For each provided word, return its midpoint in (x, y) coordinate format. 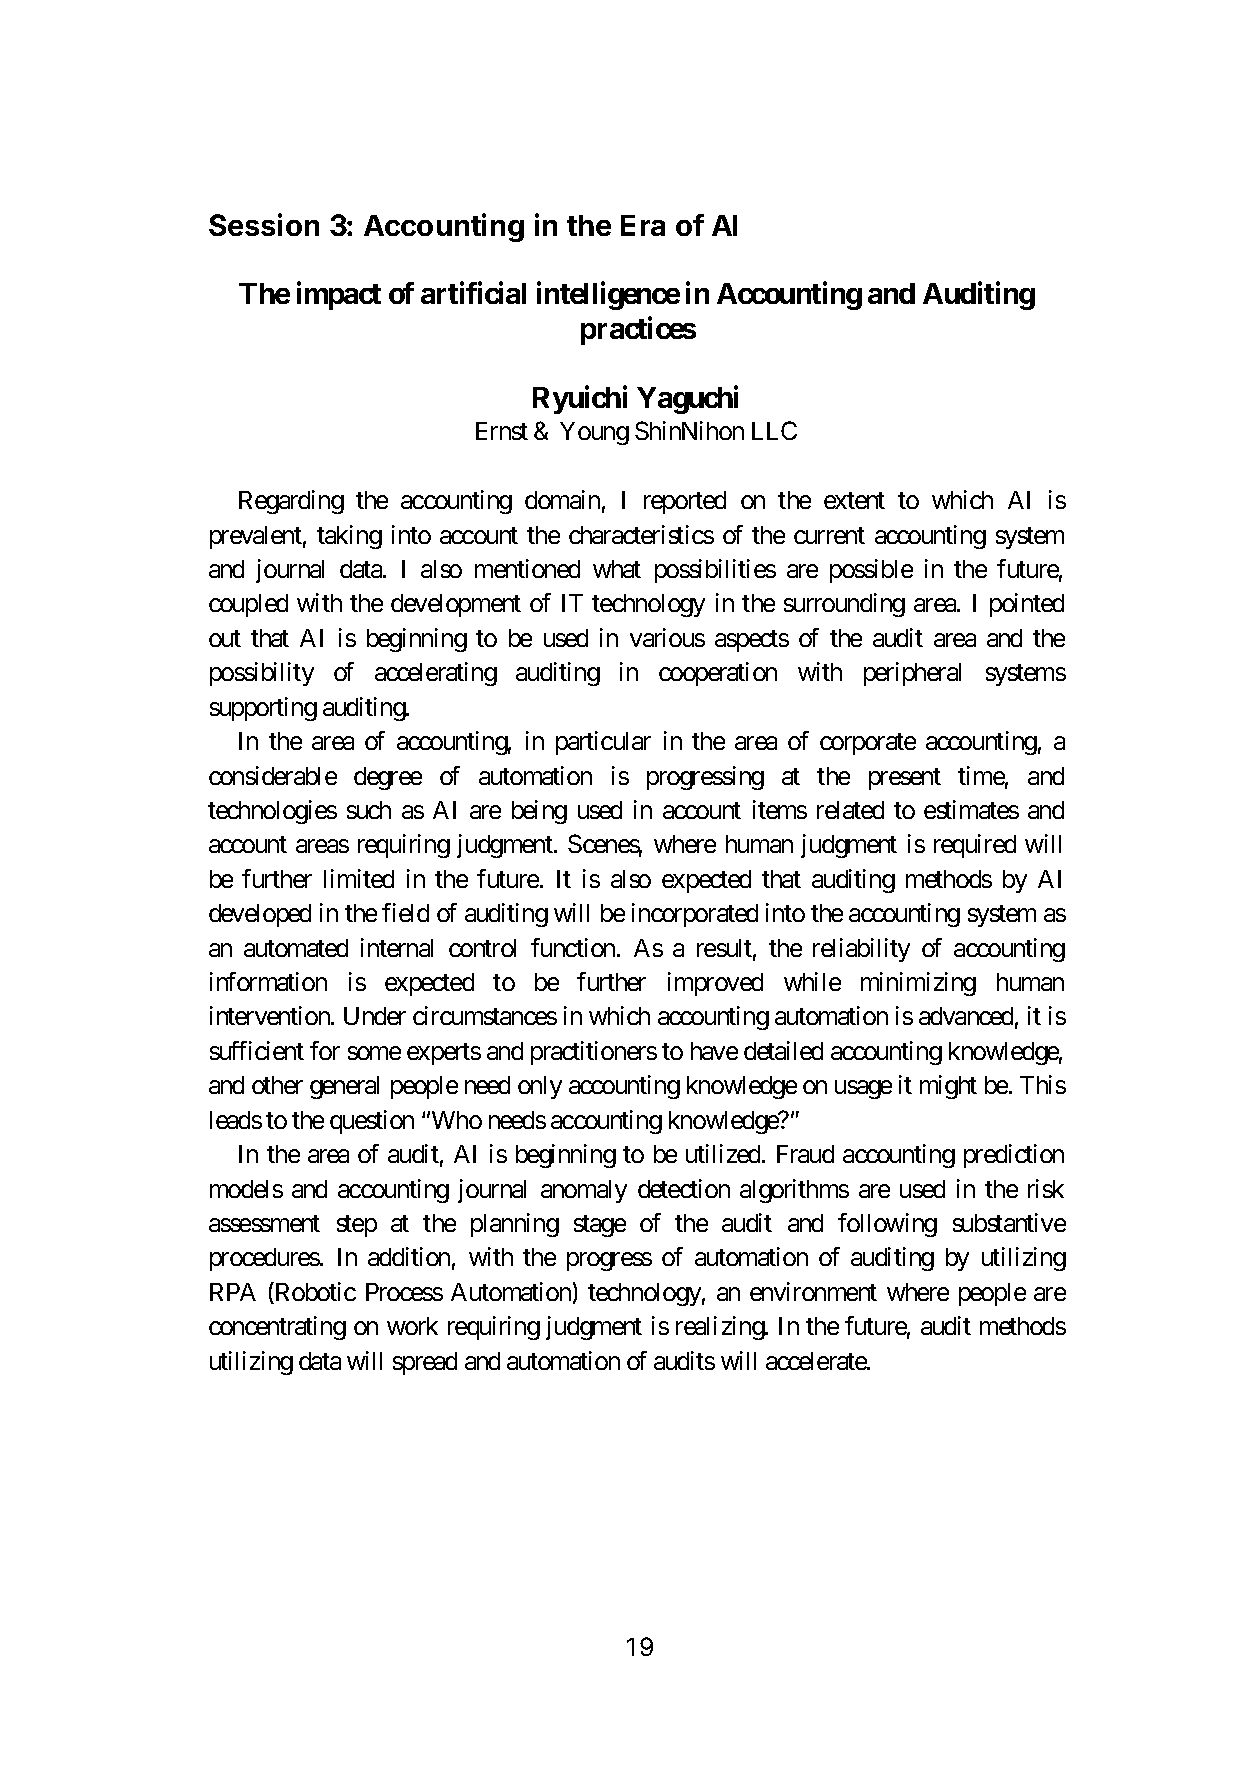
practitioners (594, 1053)
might (948, 1087)
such (369, 810)
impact (339, 296)
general (344, 1087)
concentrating (277, 1328)
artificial (473, 293)
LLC (774, 430)
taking (349, 537)
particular (603, 743)
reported (685, 502)
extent (854, 500)
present (905, 779)
